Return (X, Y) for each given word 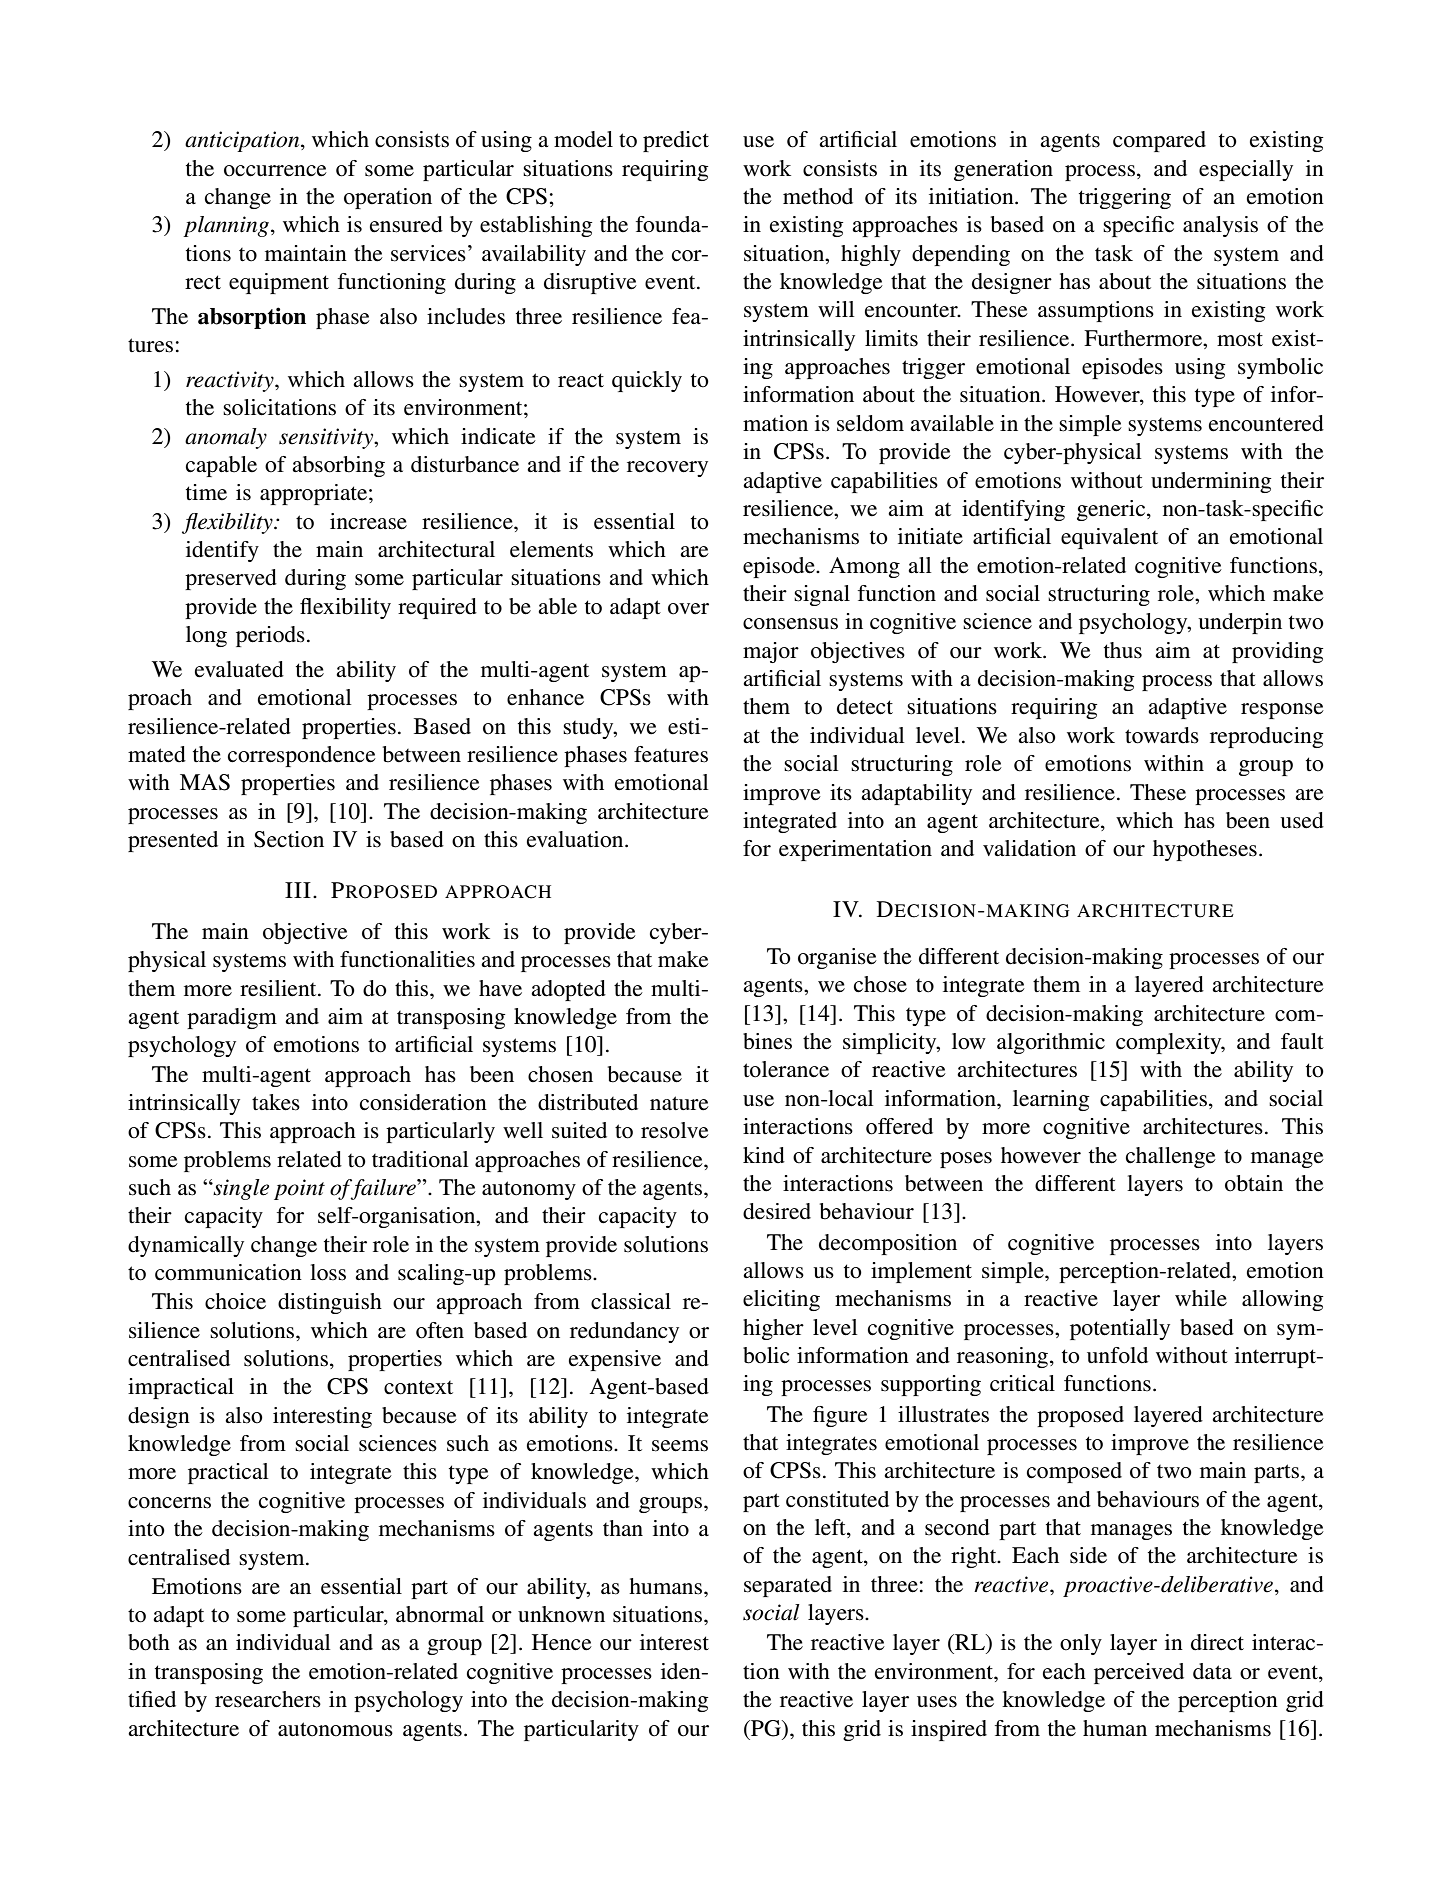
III (298, 890)
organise (837, 958)
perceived (1139, 1673)
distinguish (330, 1303)
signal (822, 595)
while (1201, 1298)
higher (773, 1329)
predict (676, 141)
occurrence (275, 171)
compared (1159, 141)
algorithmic (1051, 1043)
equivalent (1109, 538)
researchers (268, 1699)
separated (788, 1586)
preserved (231, 579)
